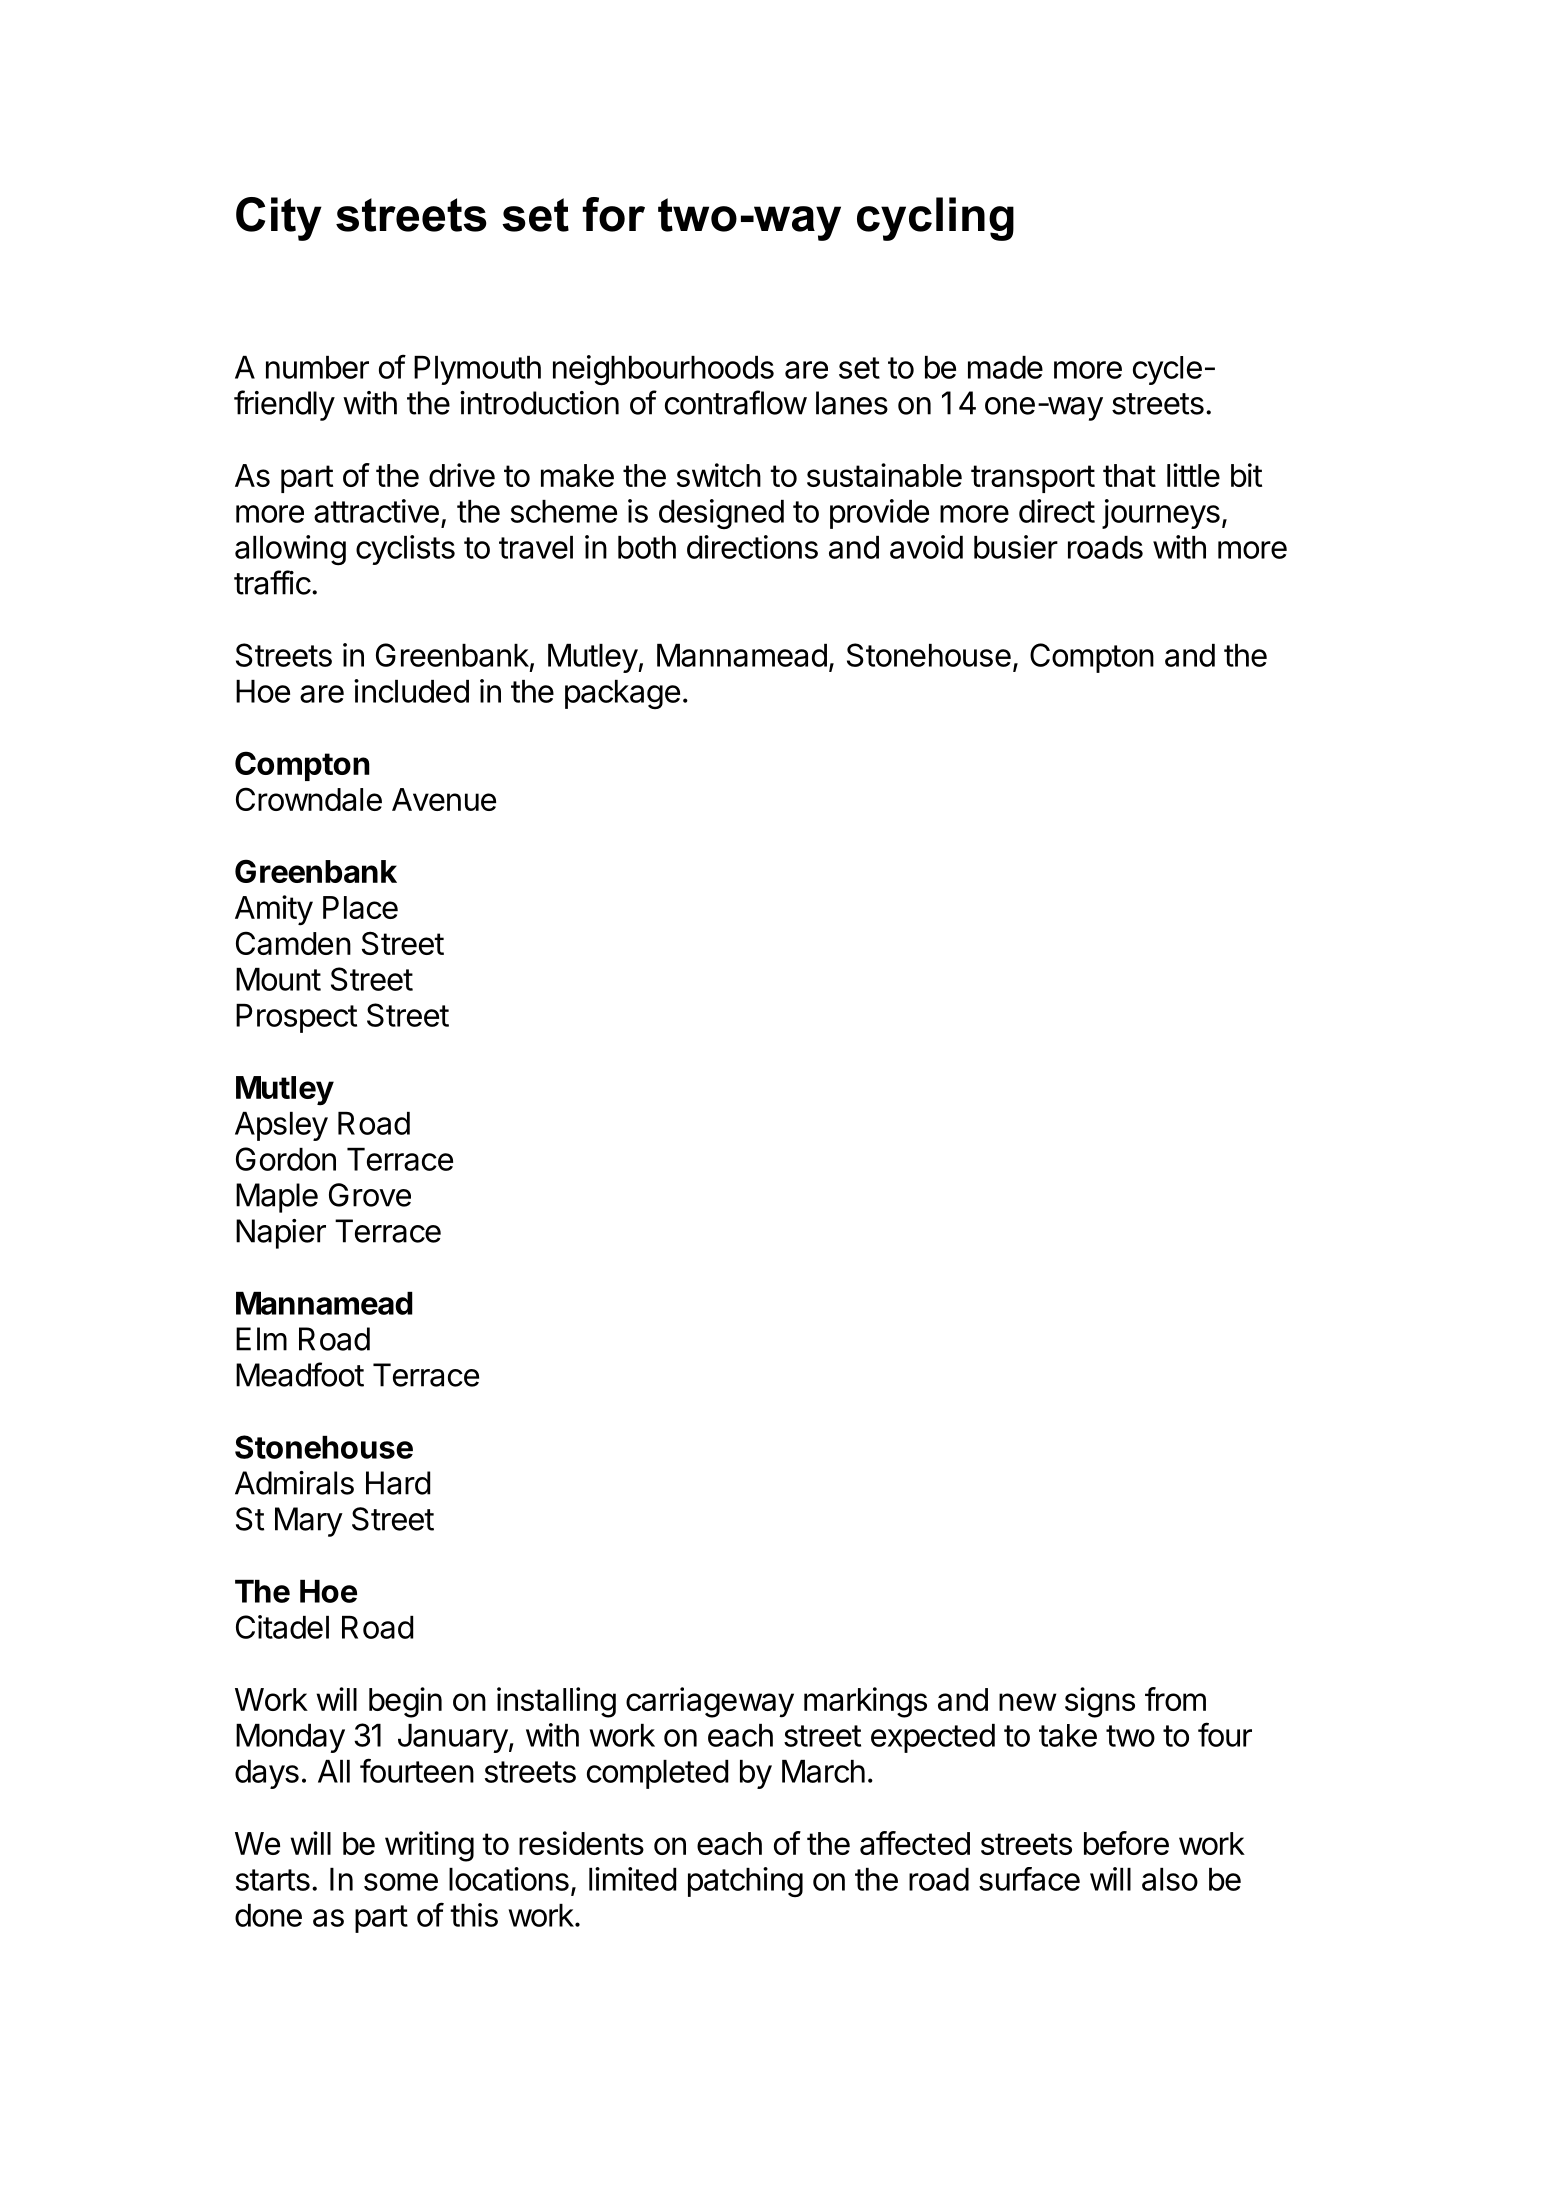  What do you see at coordinates (411, 691) in the document?
I see `included` at bounding box center [411, 691].
